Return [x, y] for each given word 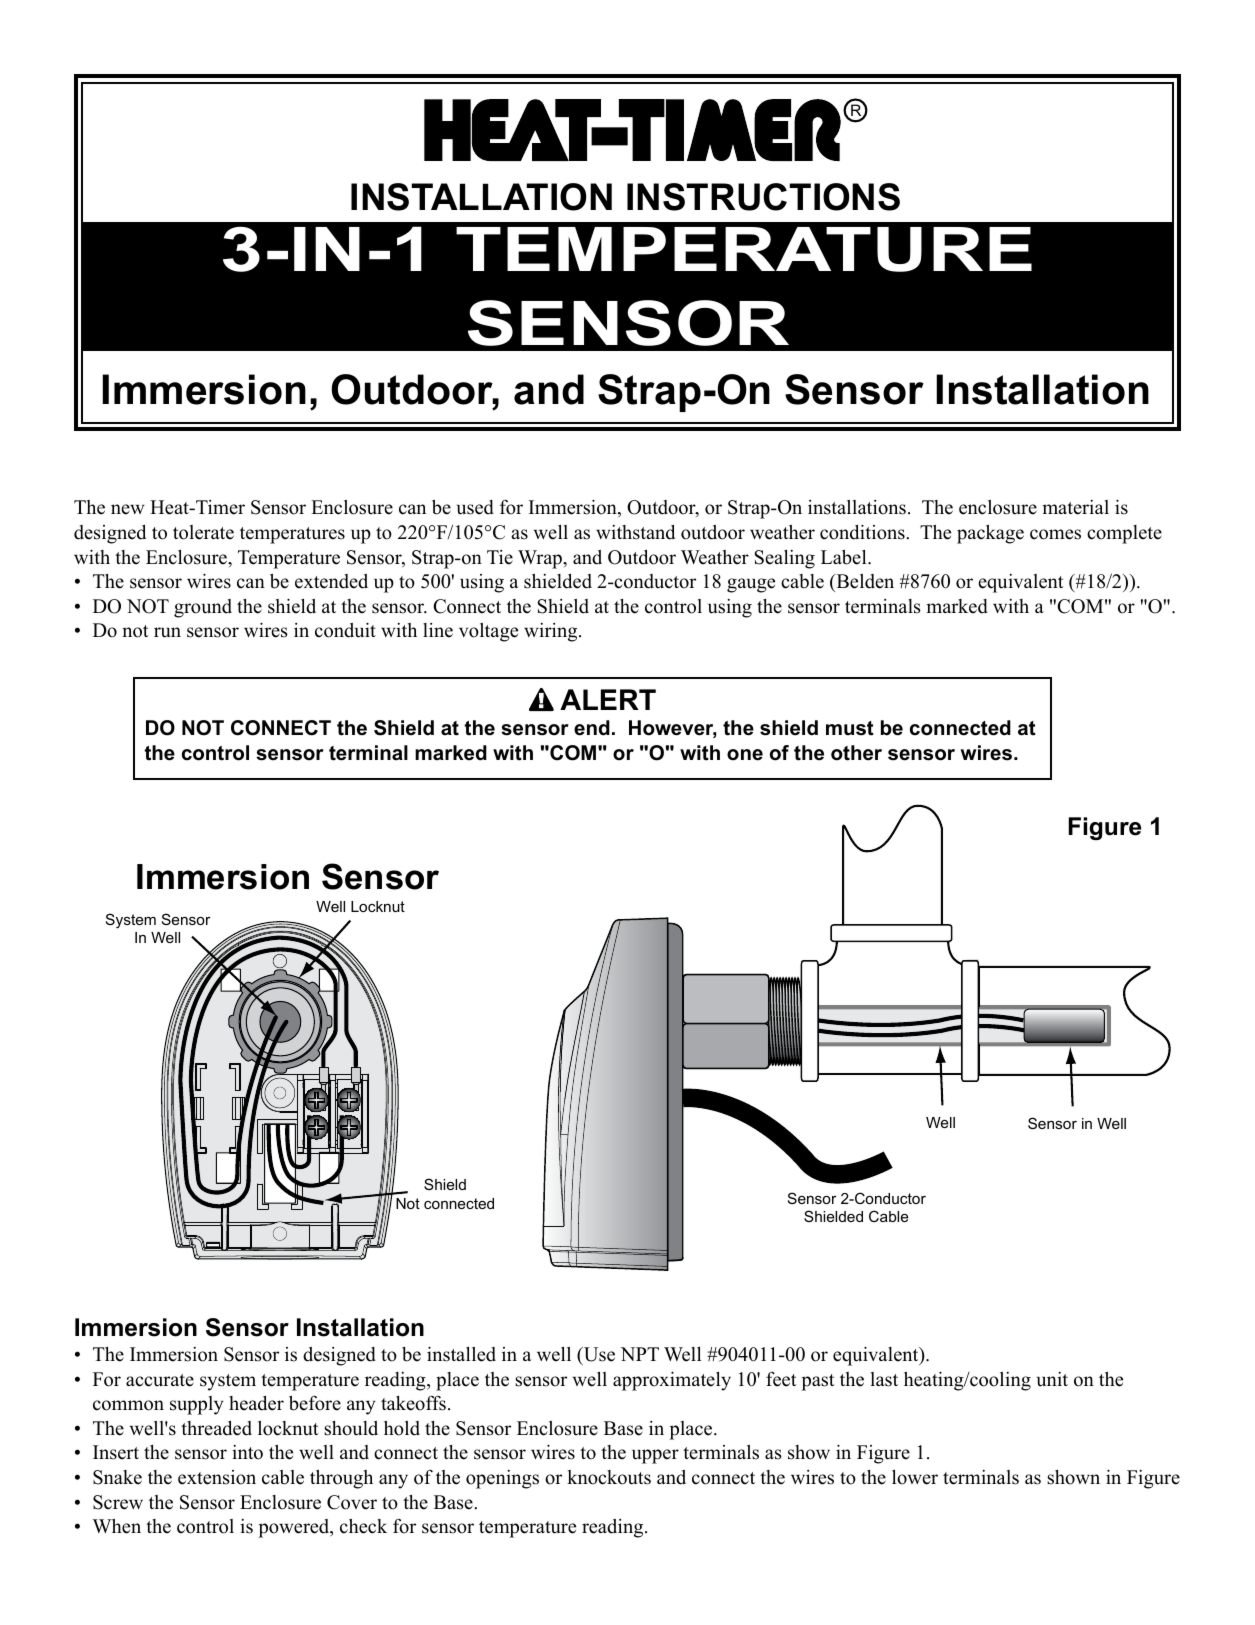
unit [1052, 1379]
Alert [608, 699]
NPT [639, 1354]
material [1075, 507]
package [990, 534]
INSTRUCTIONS [763, 197]
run [167, 632]
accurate [160, 1380]
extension [217, 1477]
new [128, 509]
